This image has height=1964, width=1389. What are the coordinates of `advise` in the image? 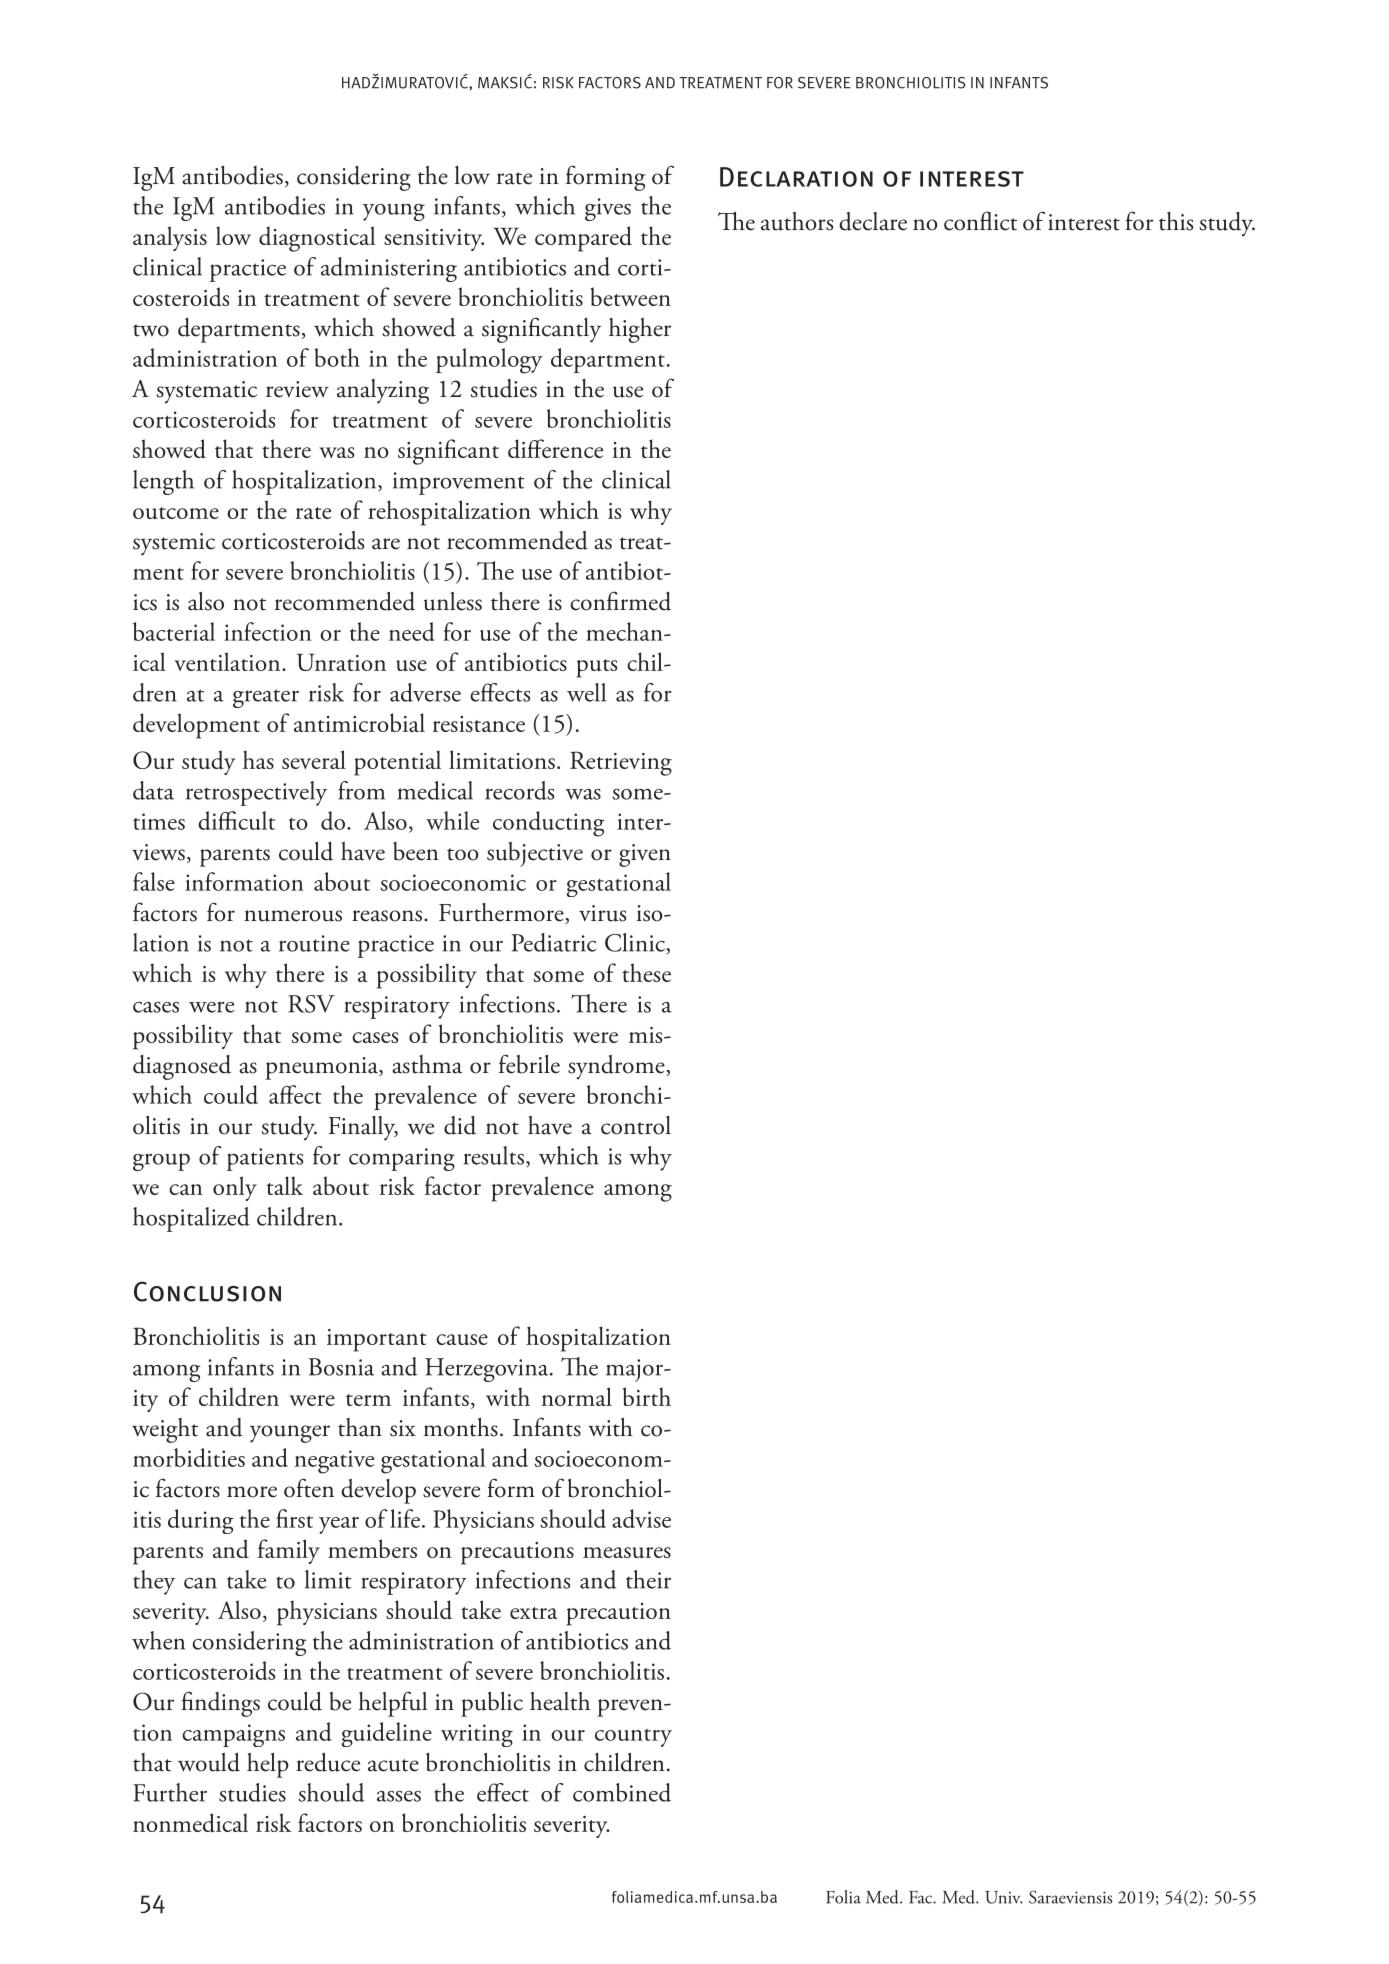 It's located at (641, 1518).
